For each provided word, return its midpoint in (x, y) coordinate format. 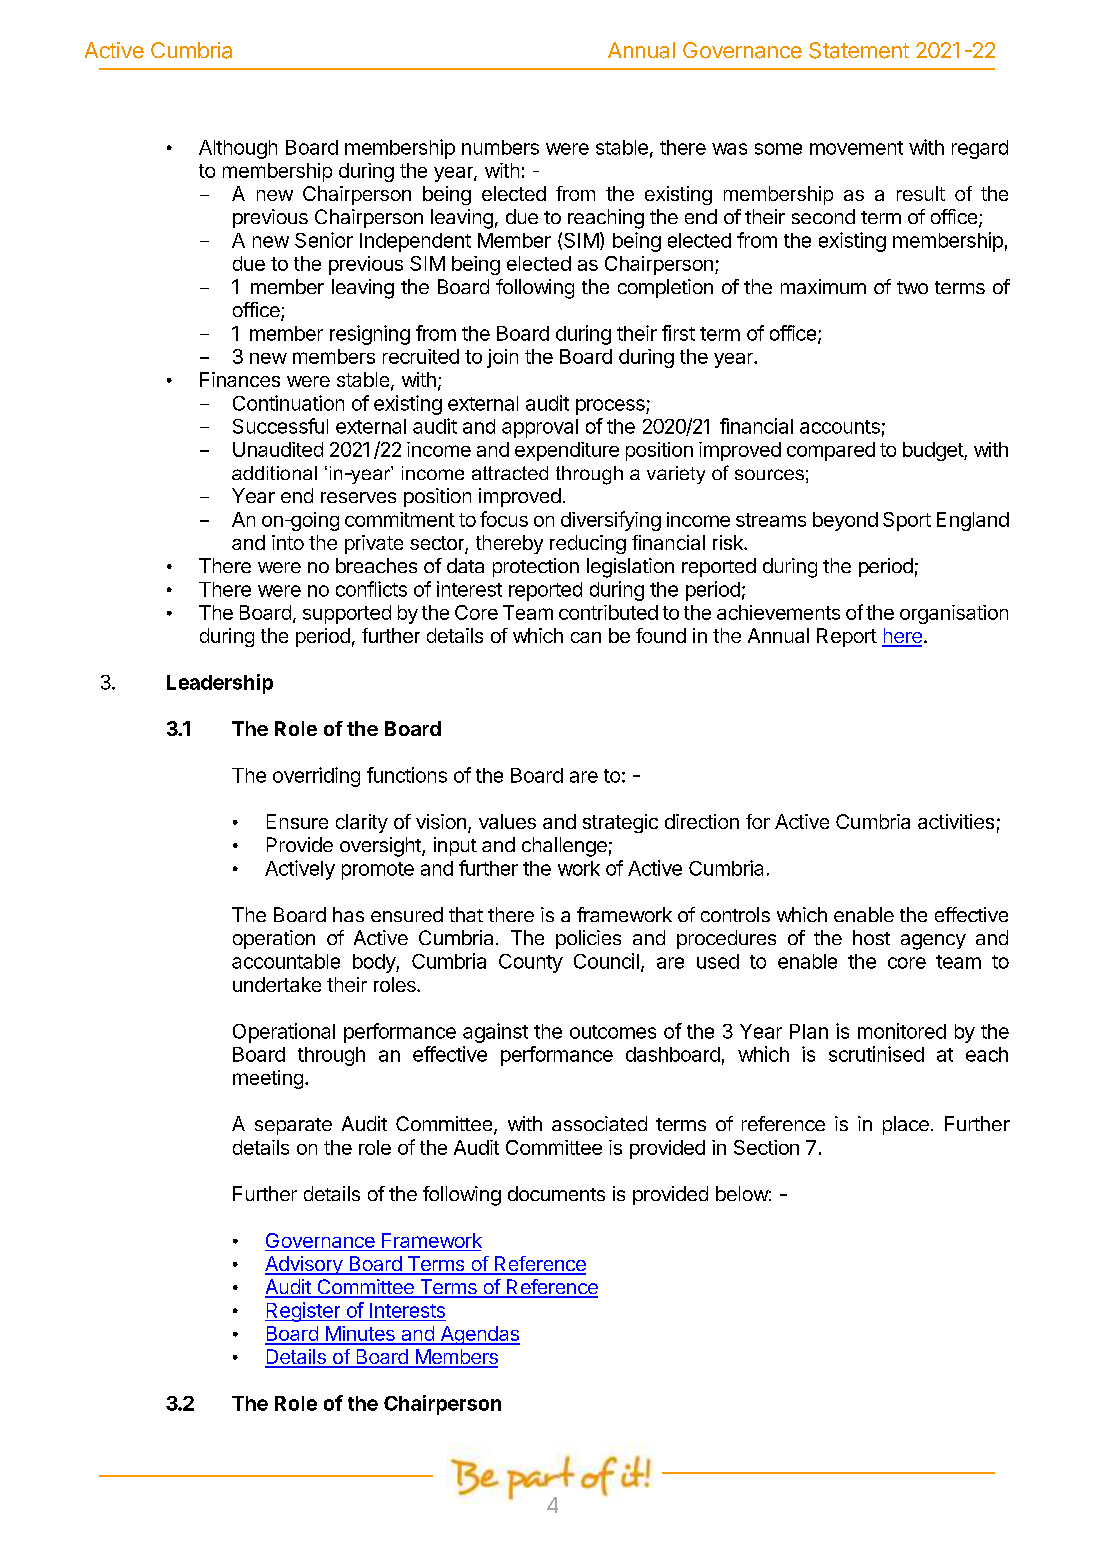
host (871, 937)
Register (303, 1312)
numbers (500, 147)
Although (238, 149)
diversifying (611, 521)
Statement (859, 50)
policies (588, 939)
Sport (907, 521)
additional (274, 473)
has (348, 914)
